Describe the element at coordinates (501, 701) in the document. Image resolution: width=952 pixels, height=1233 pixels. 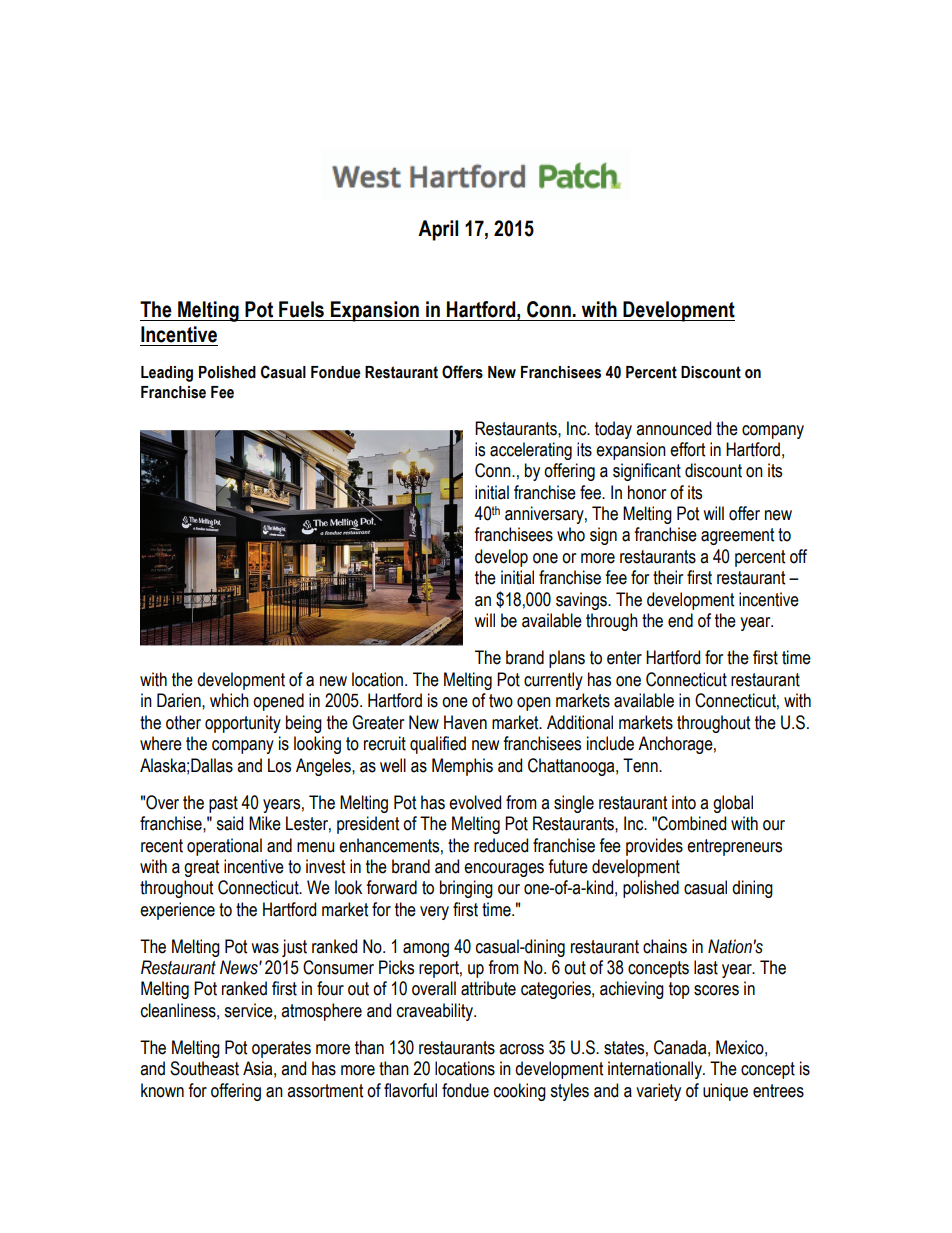
I see `two` at that location.
